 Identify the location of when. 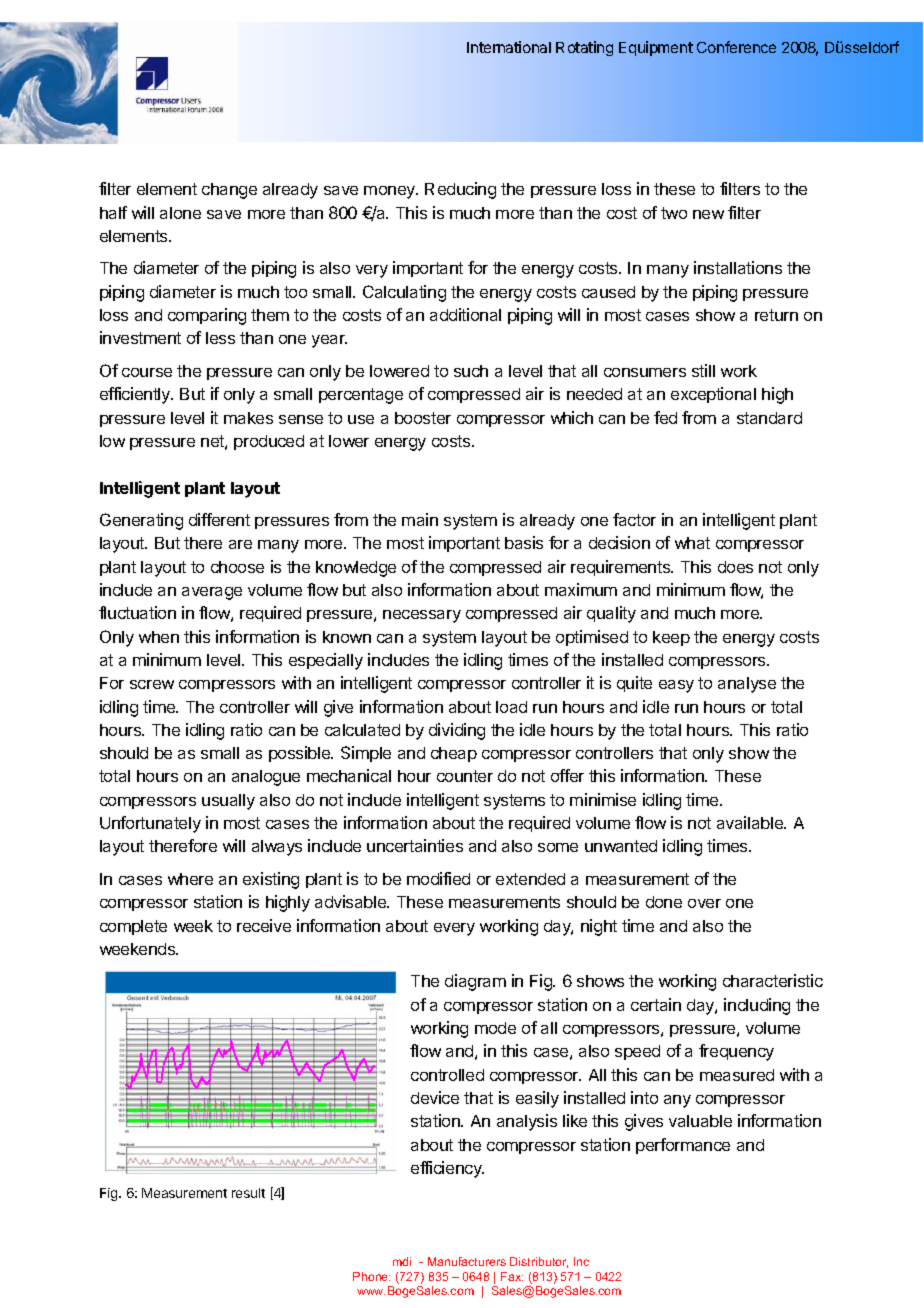
(159, 637).
